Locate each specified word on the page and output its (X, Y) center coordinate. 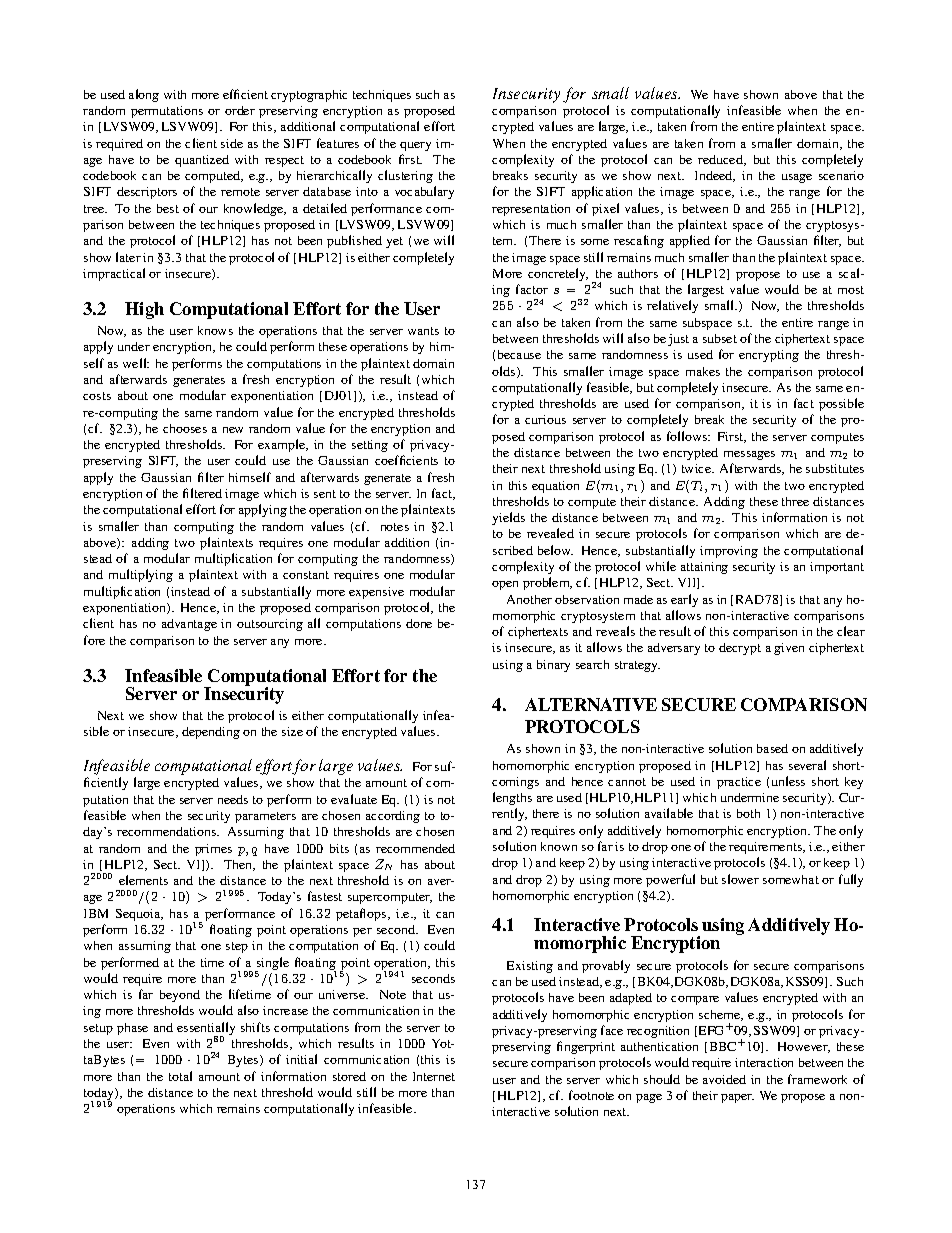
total (180, 1076)
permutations (167, 112)
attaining (704, 568)
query (415, 146)
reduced (721, 160)
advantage (189, 625)
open (505, 585)
